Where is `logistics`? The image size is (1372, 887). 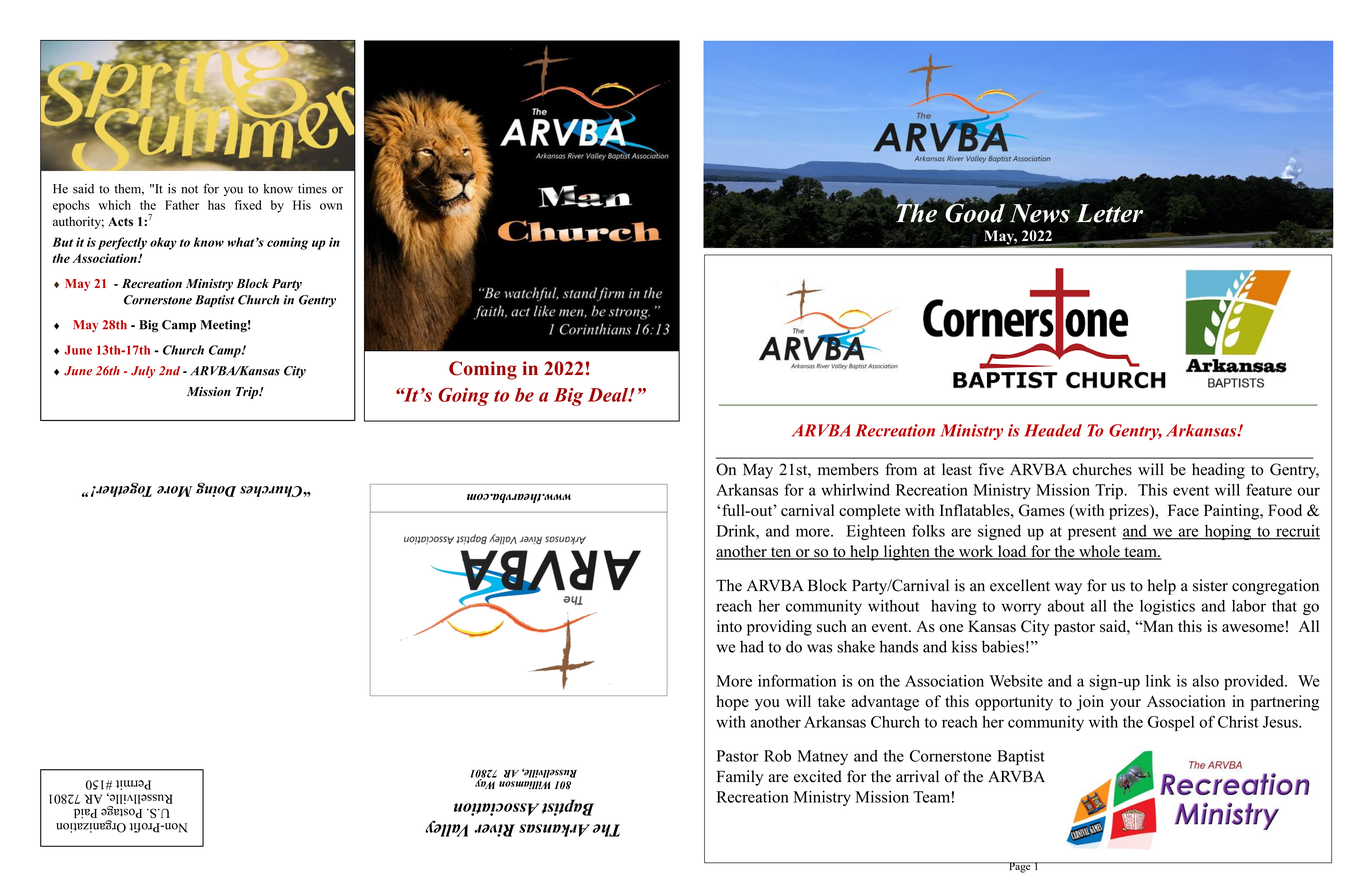 logistics is located at coordinates (1167, 607).
